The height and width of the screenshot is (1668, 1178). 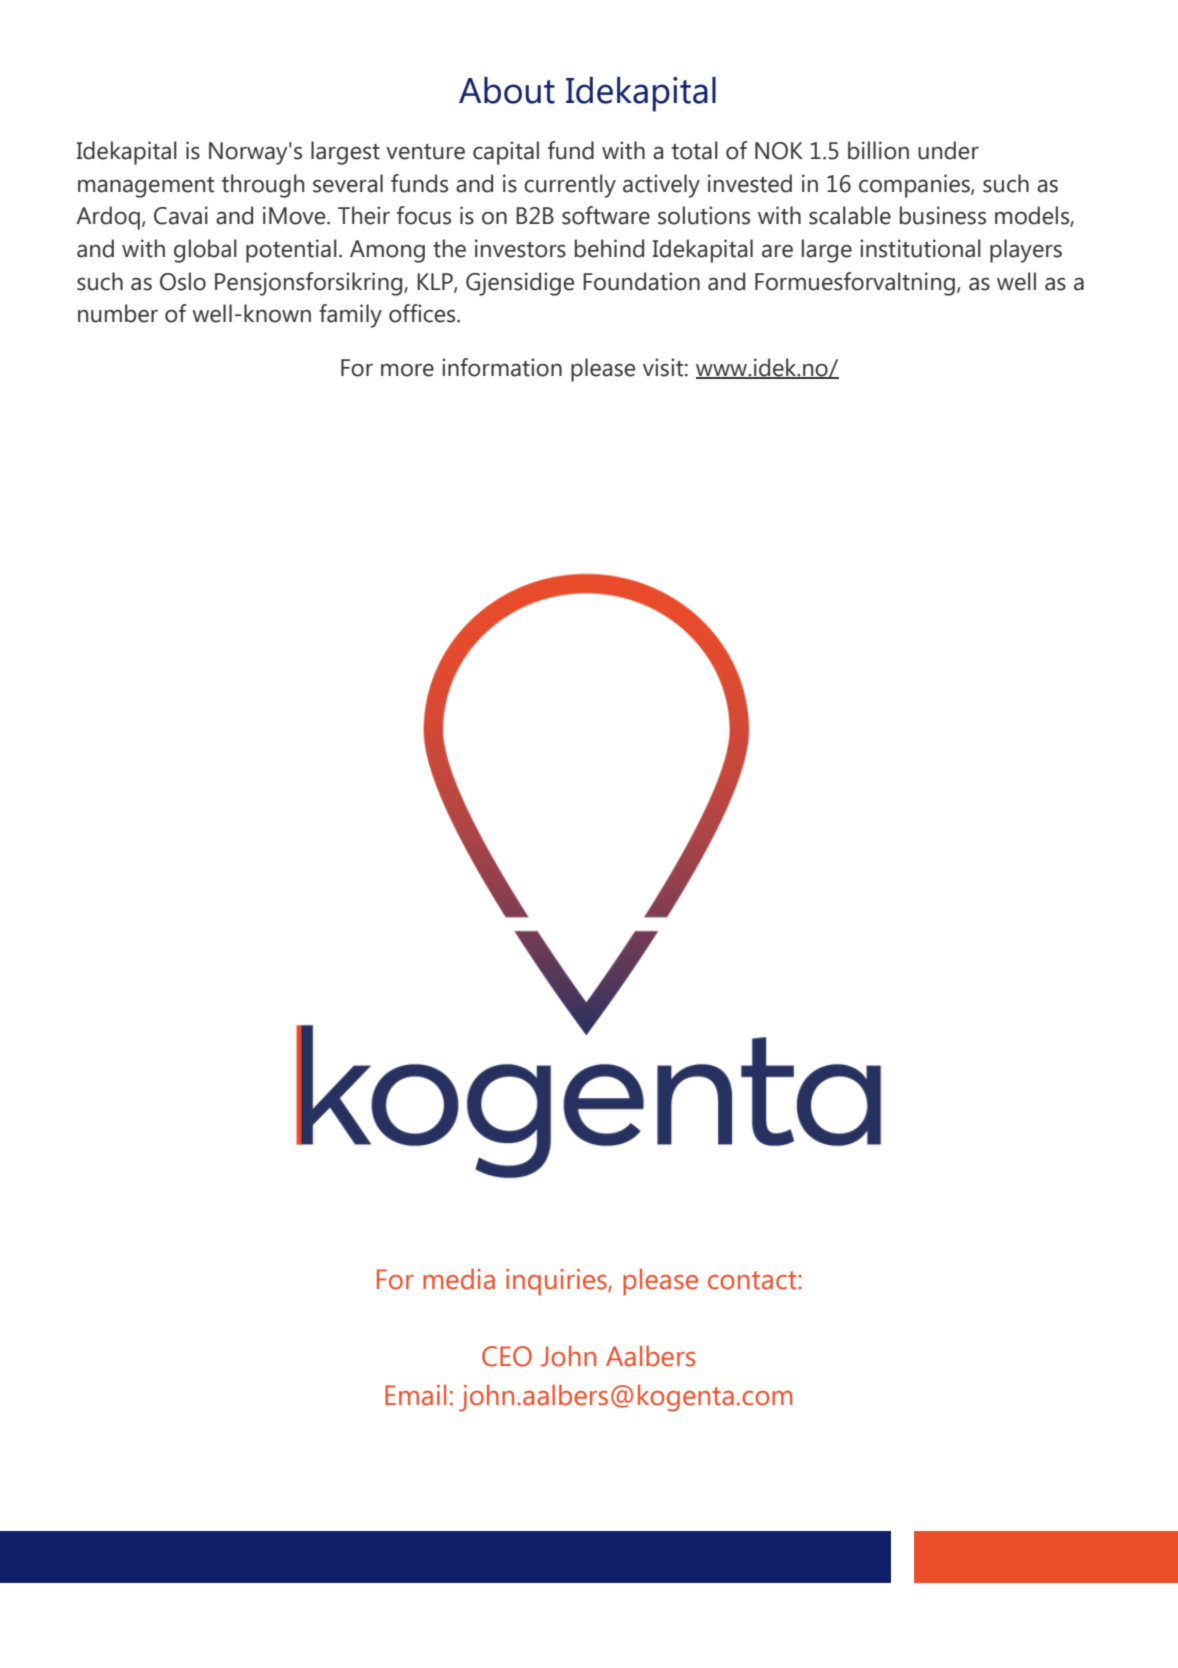 I want to click on media, so click(x=459, y=1279).
